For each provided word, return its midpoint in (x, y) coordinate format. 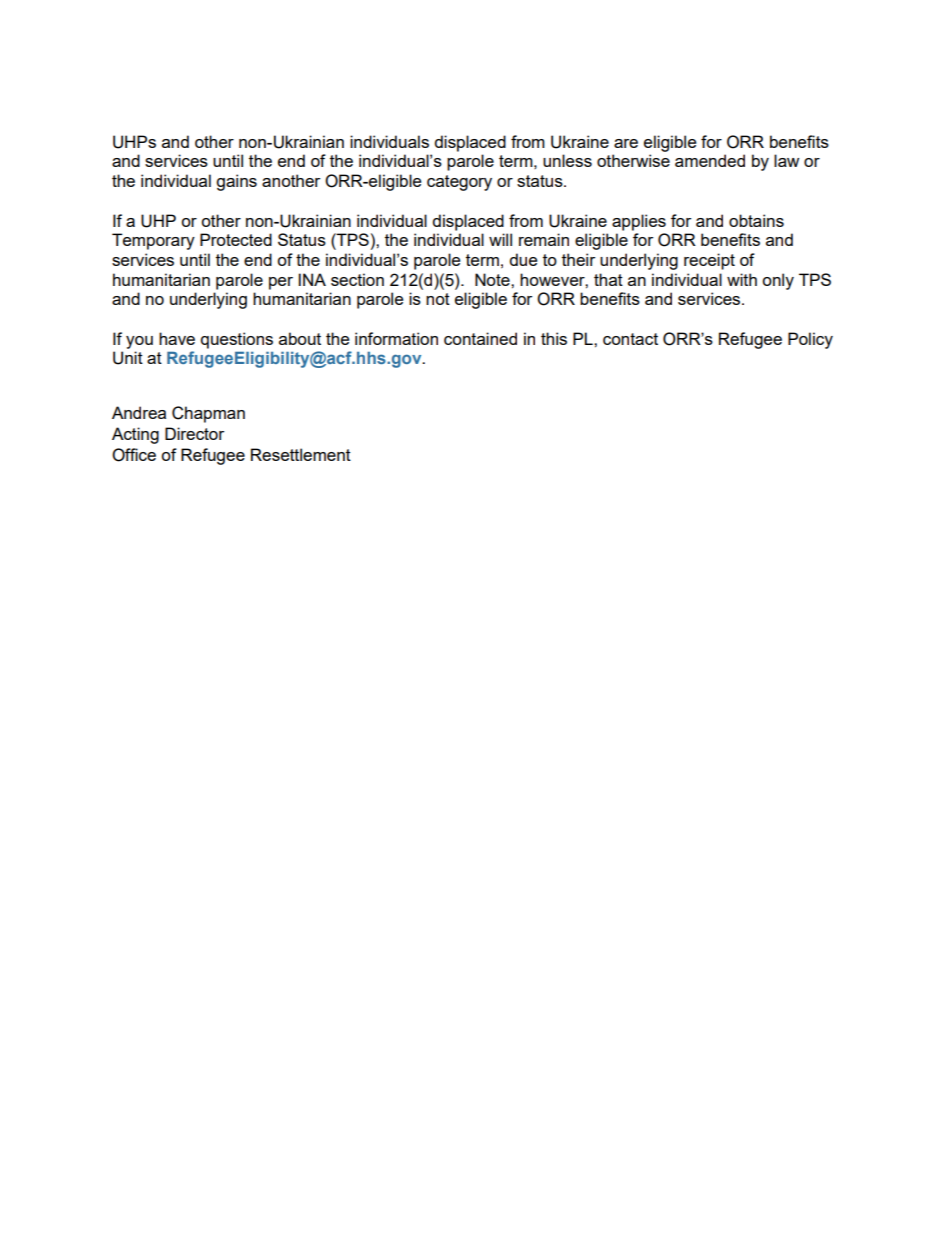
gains (236, 182)
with (742, 279)
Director (194, 433)
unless (567, 160)
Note (493, 279)
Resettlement (301, 454)
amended (710, 160)
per (281, 283)
